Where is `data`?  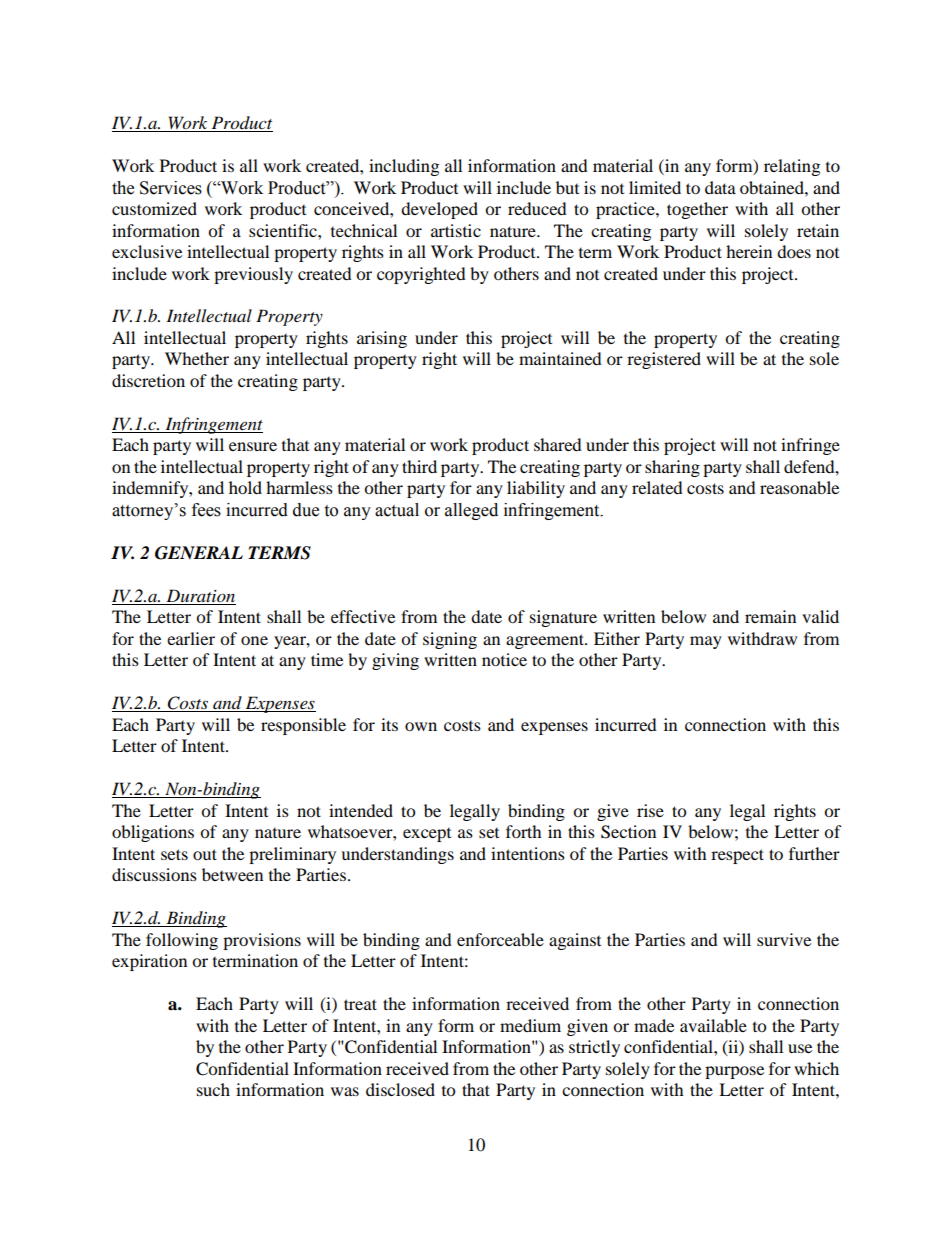 data is located at coordinates (720, 187).
